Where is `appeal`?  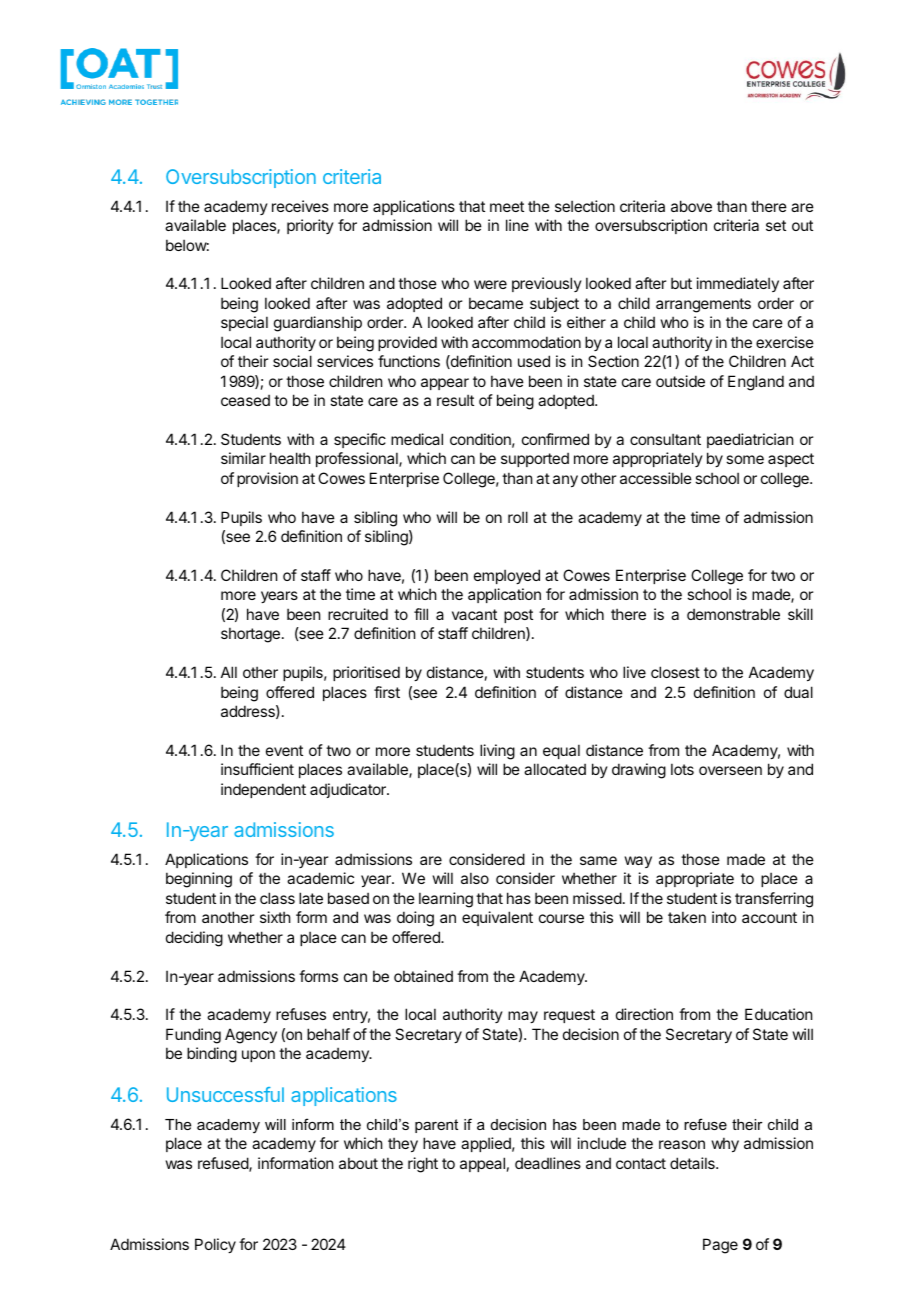 appeal is located at coordinates (482, 1164).
